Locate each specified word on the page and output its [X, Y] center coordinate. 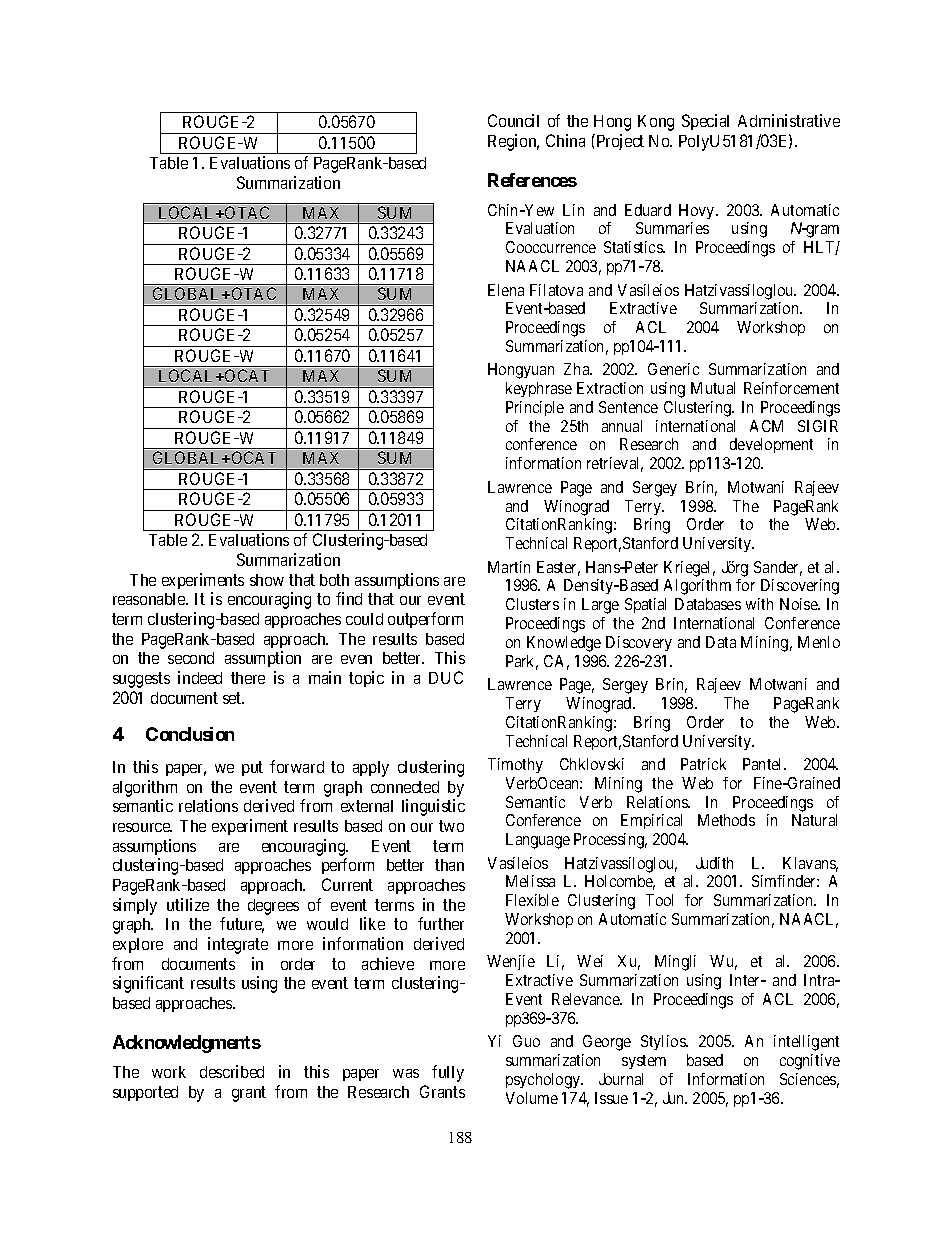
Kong [656, 123]
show [267, 580]
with [759, 604]
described [232, 1071]
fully [448, 1073]
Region [513, 142]
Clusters [532, 604]
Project [619, 142]
